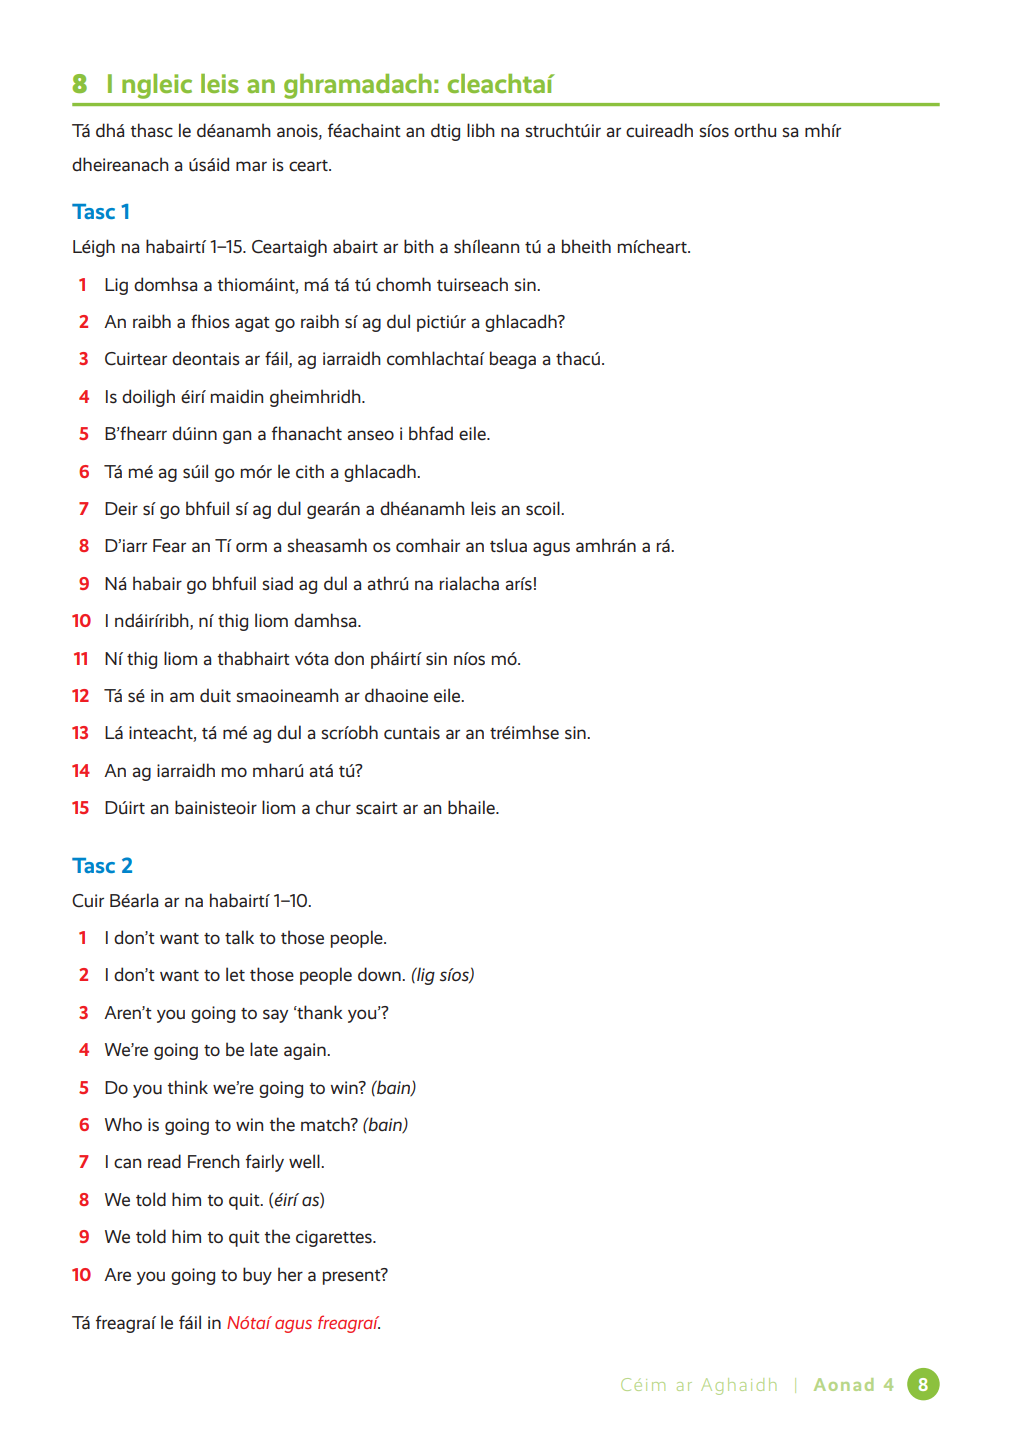 The height and width of the screenshot is (1431, 1012). I want to click on can, so click(127, 1163).
